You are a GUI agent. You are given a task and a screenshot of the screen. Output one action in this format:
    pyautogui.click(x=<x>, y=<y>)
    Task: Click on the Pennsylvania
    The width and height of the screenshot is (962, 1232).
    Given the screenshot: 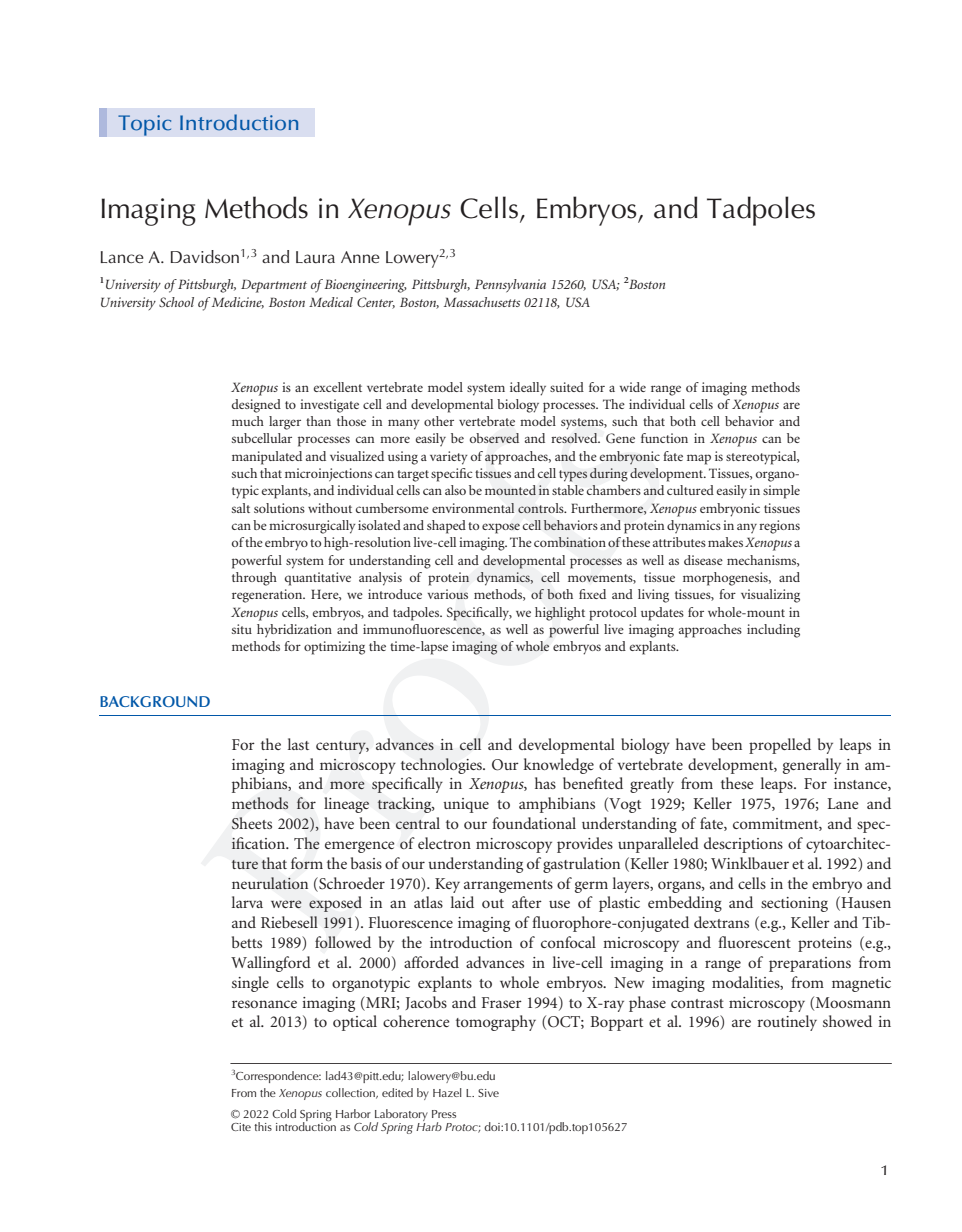 What is the action you would take?
    pyautogui.click(x=510, y=286)
